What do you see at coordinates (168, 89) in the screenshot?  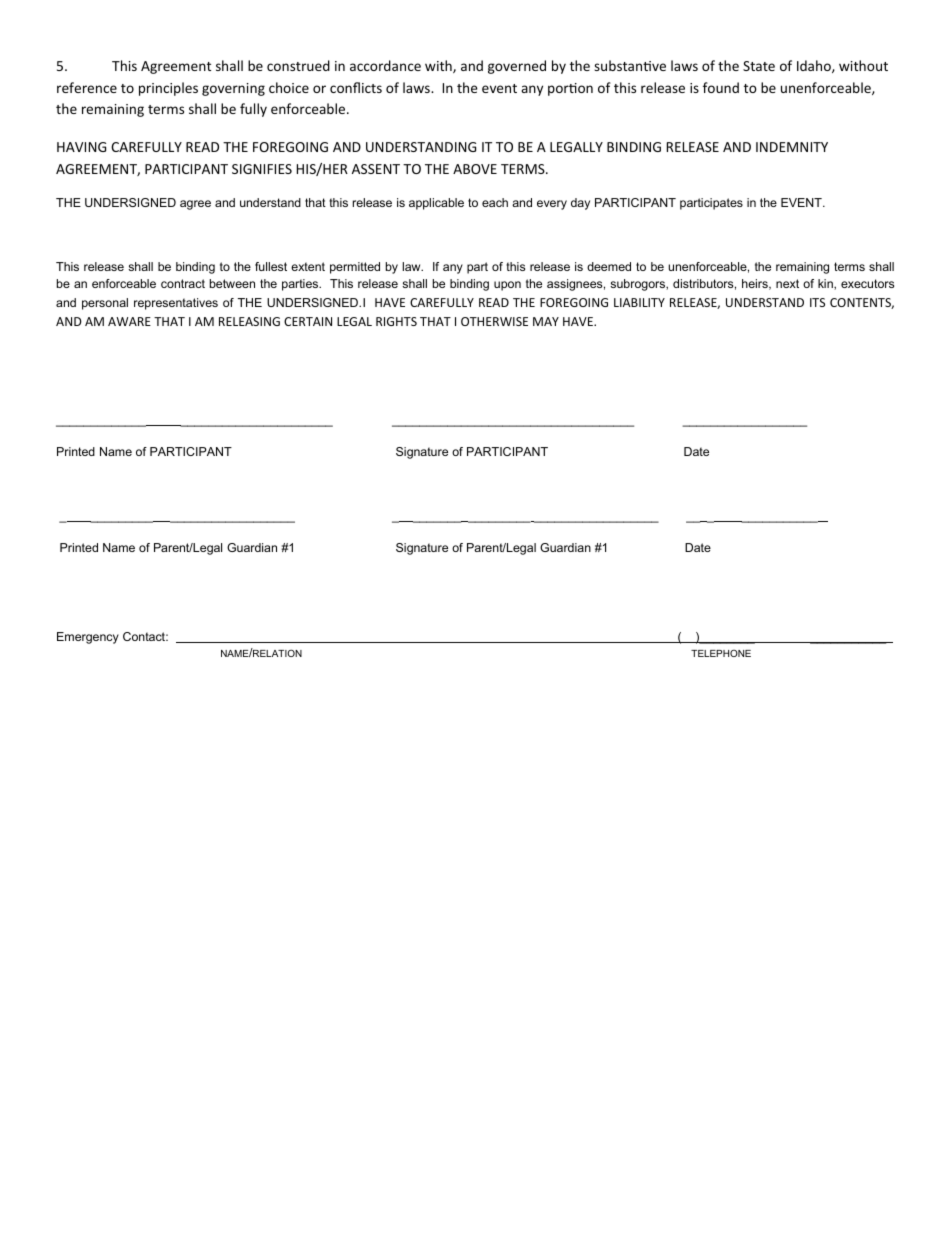 I see `principles` at bounding box center [168, 89].
